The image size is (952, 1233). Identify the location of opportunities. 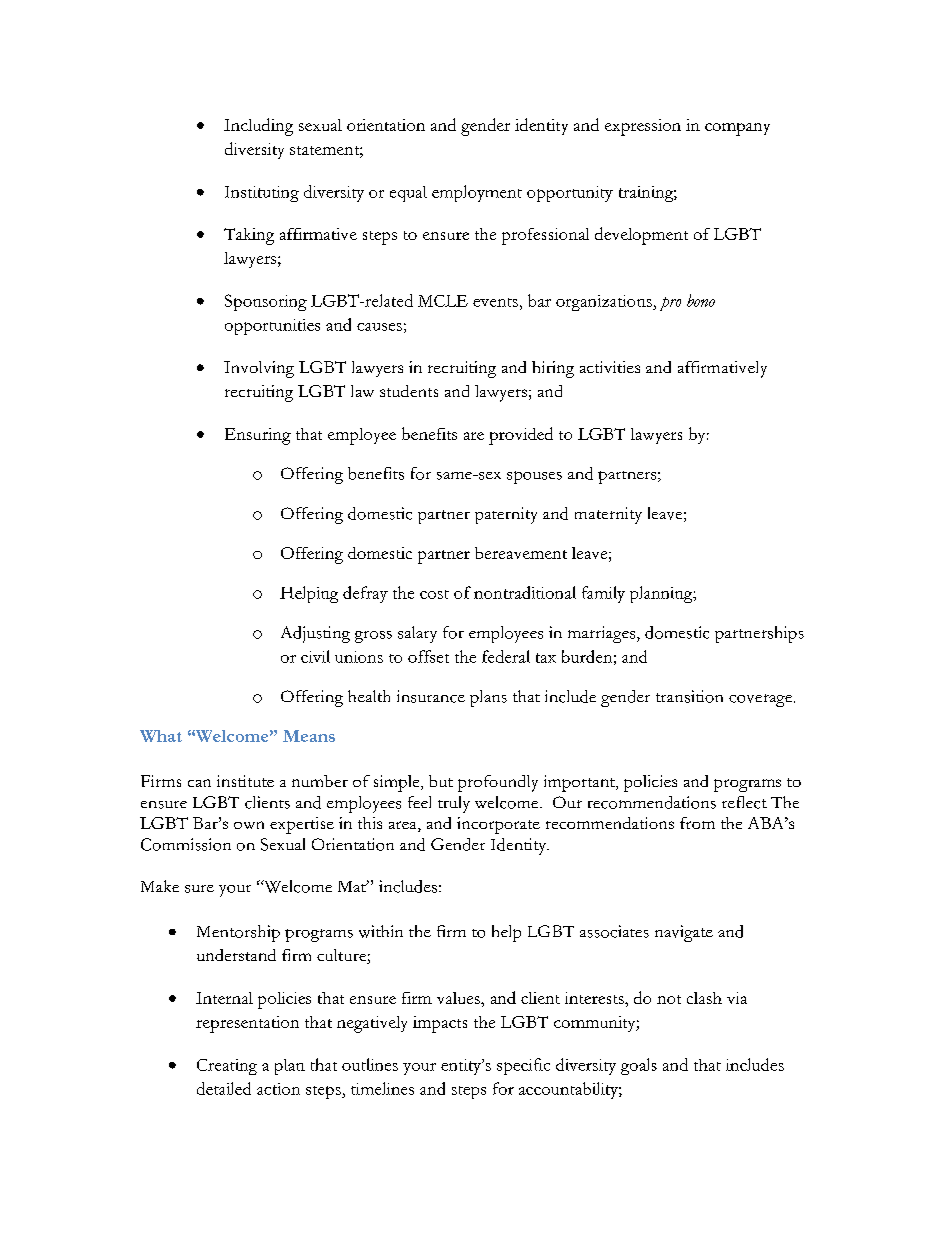
(272, 327).
